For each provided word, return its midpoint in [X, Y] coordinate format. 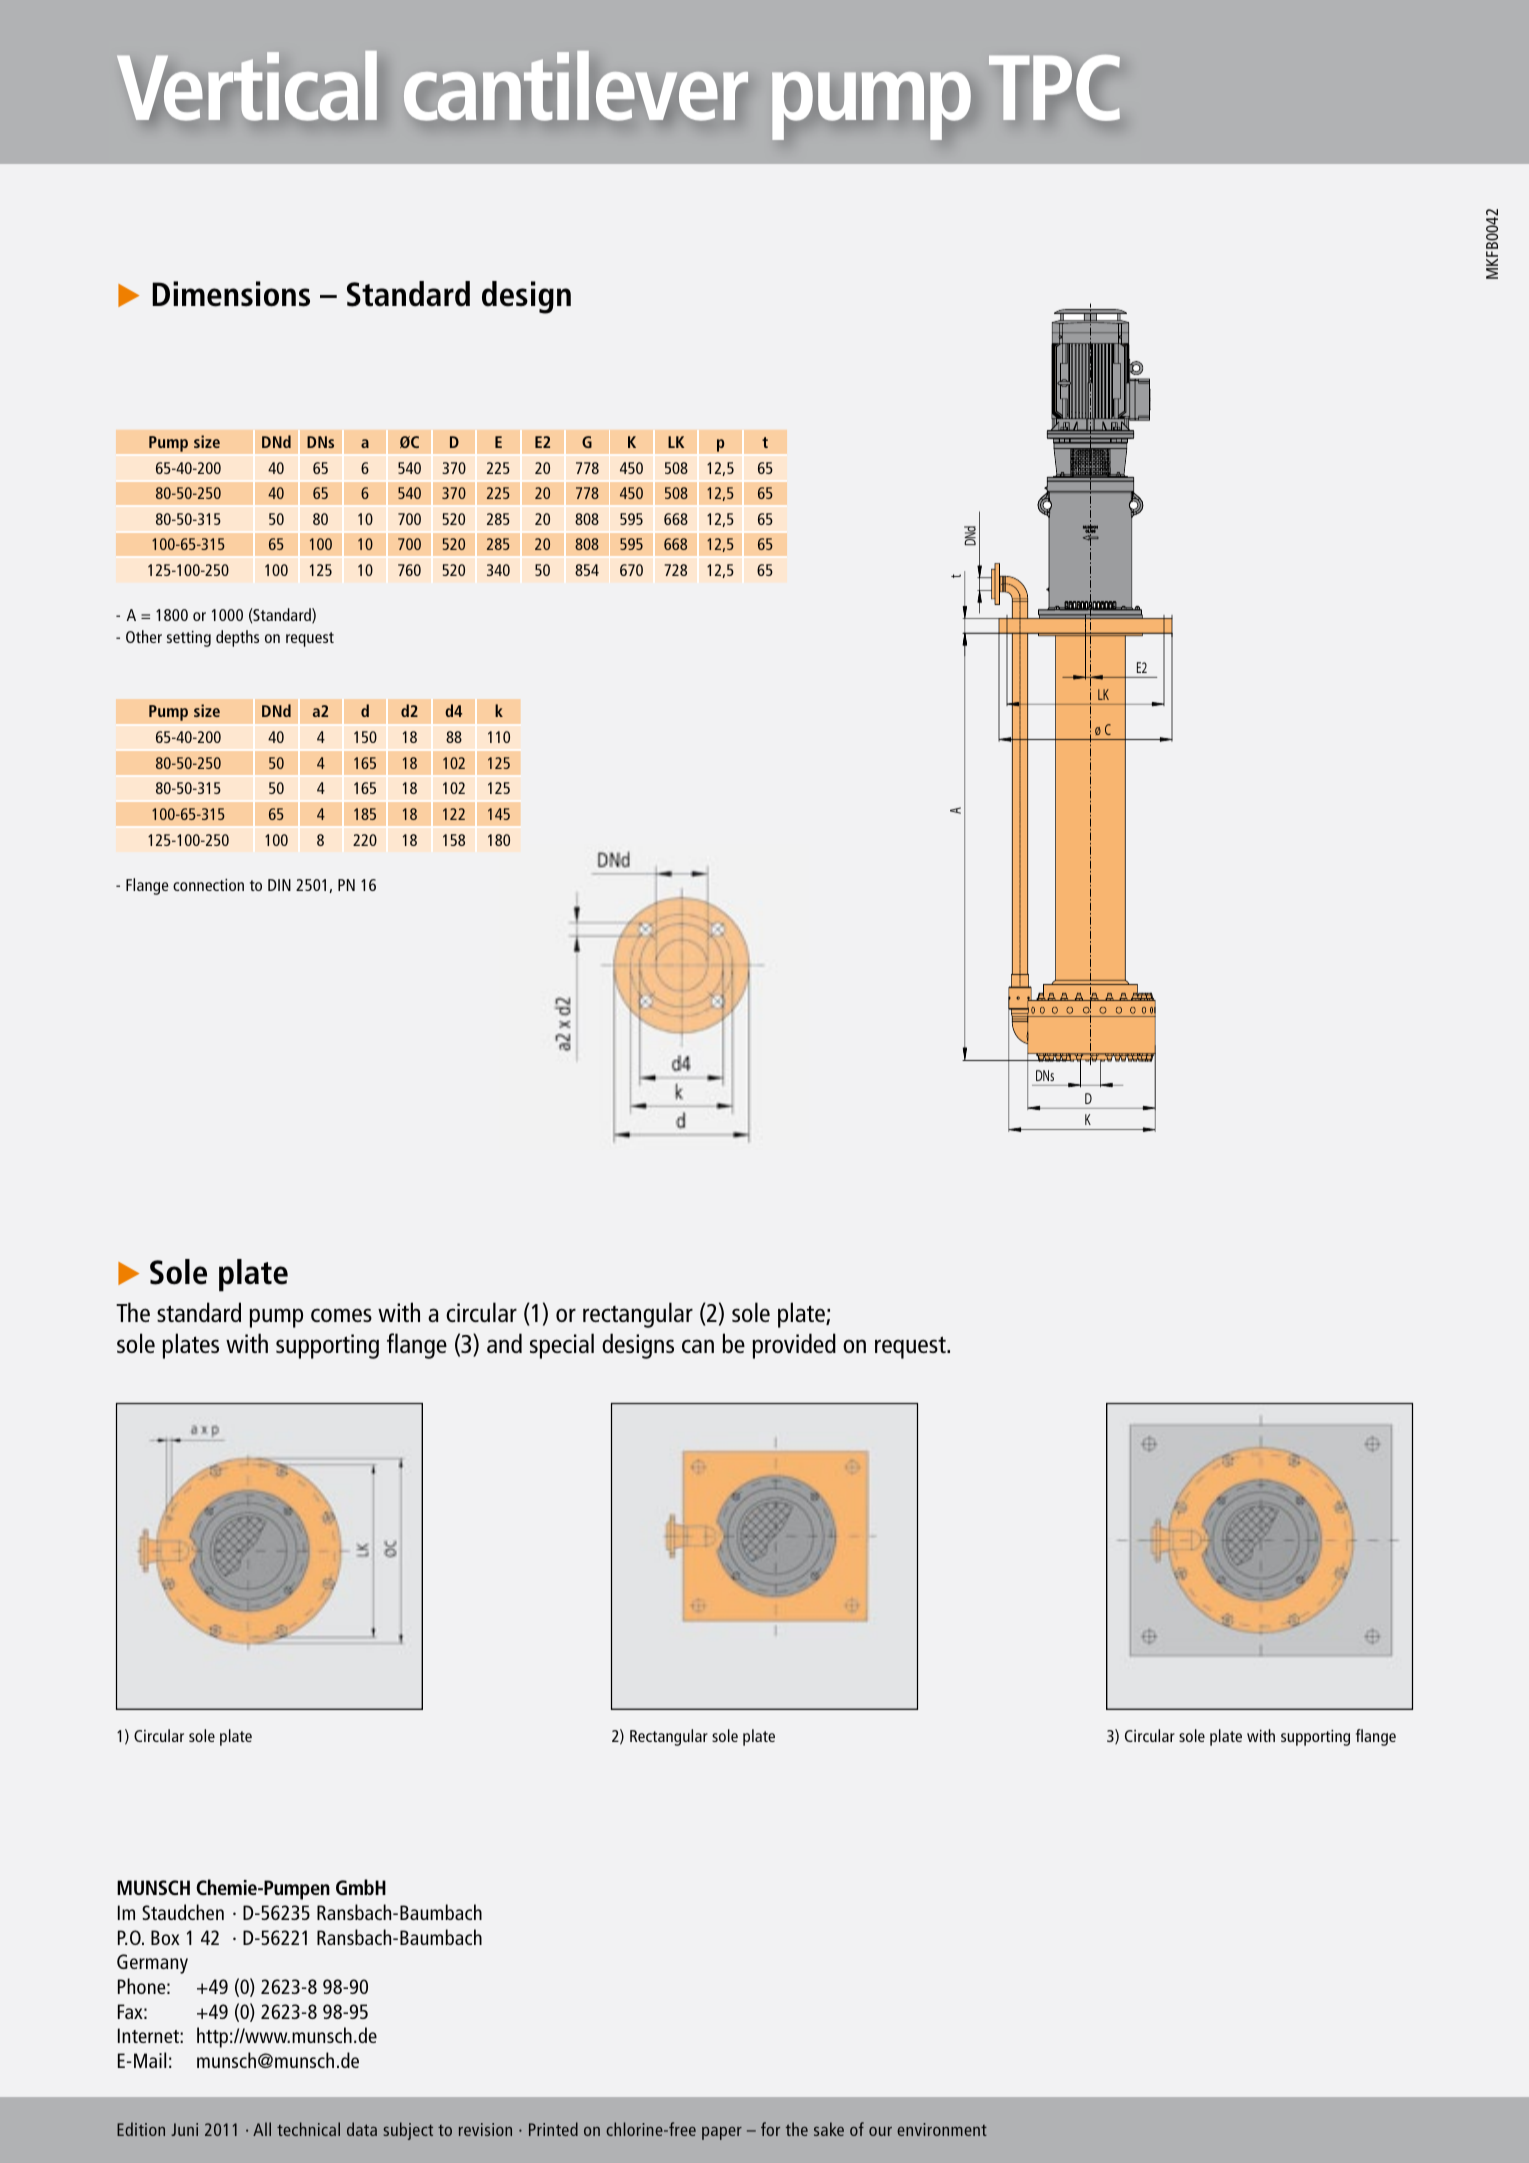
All [262, 2129]
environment [942, 2129]
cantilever [576, 86]
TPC [1054, 88]
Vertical [247, 85]
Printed [553, 2129]
